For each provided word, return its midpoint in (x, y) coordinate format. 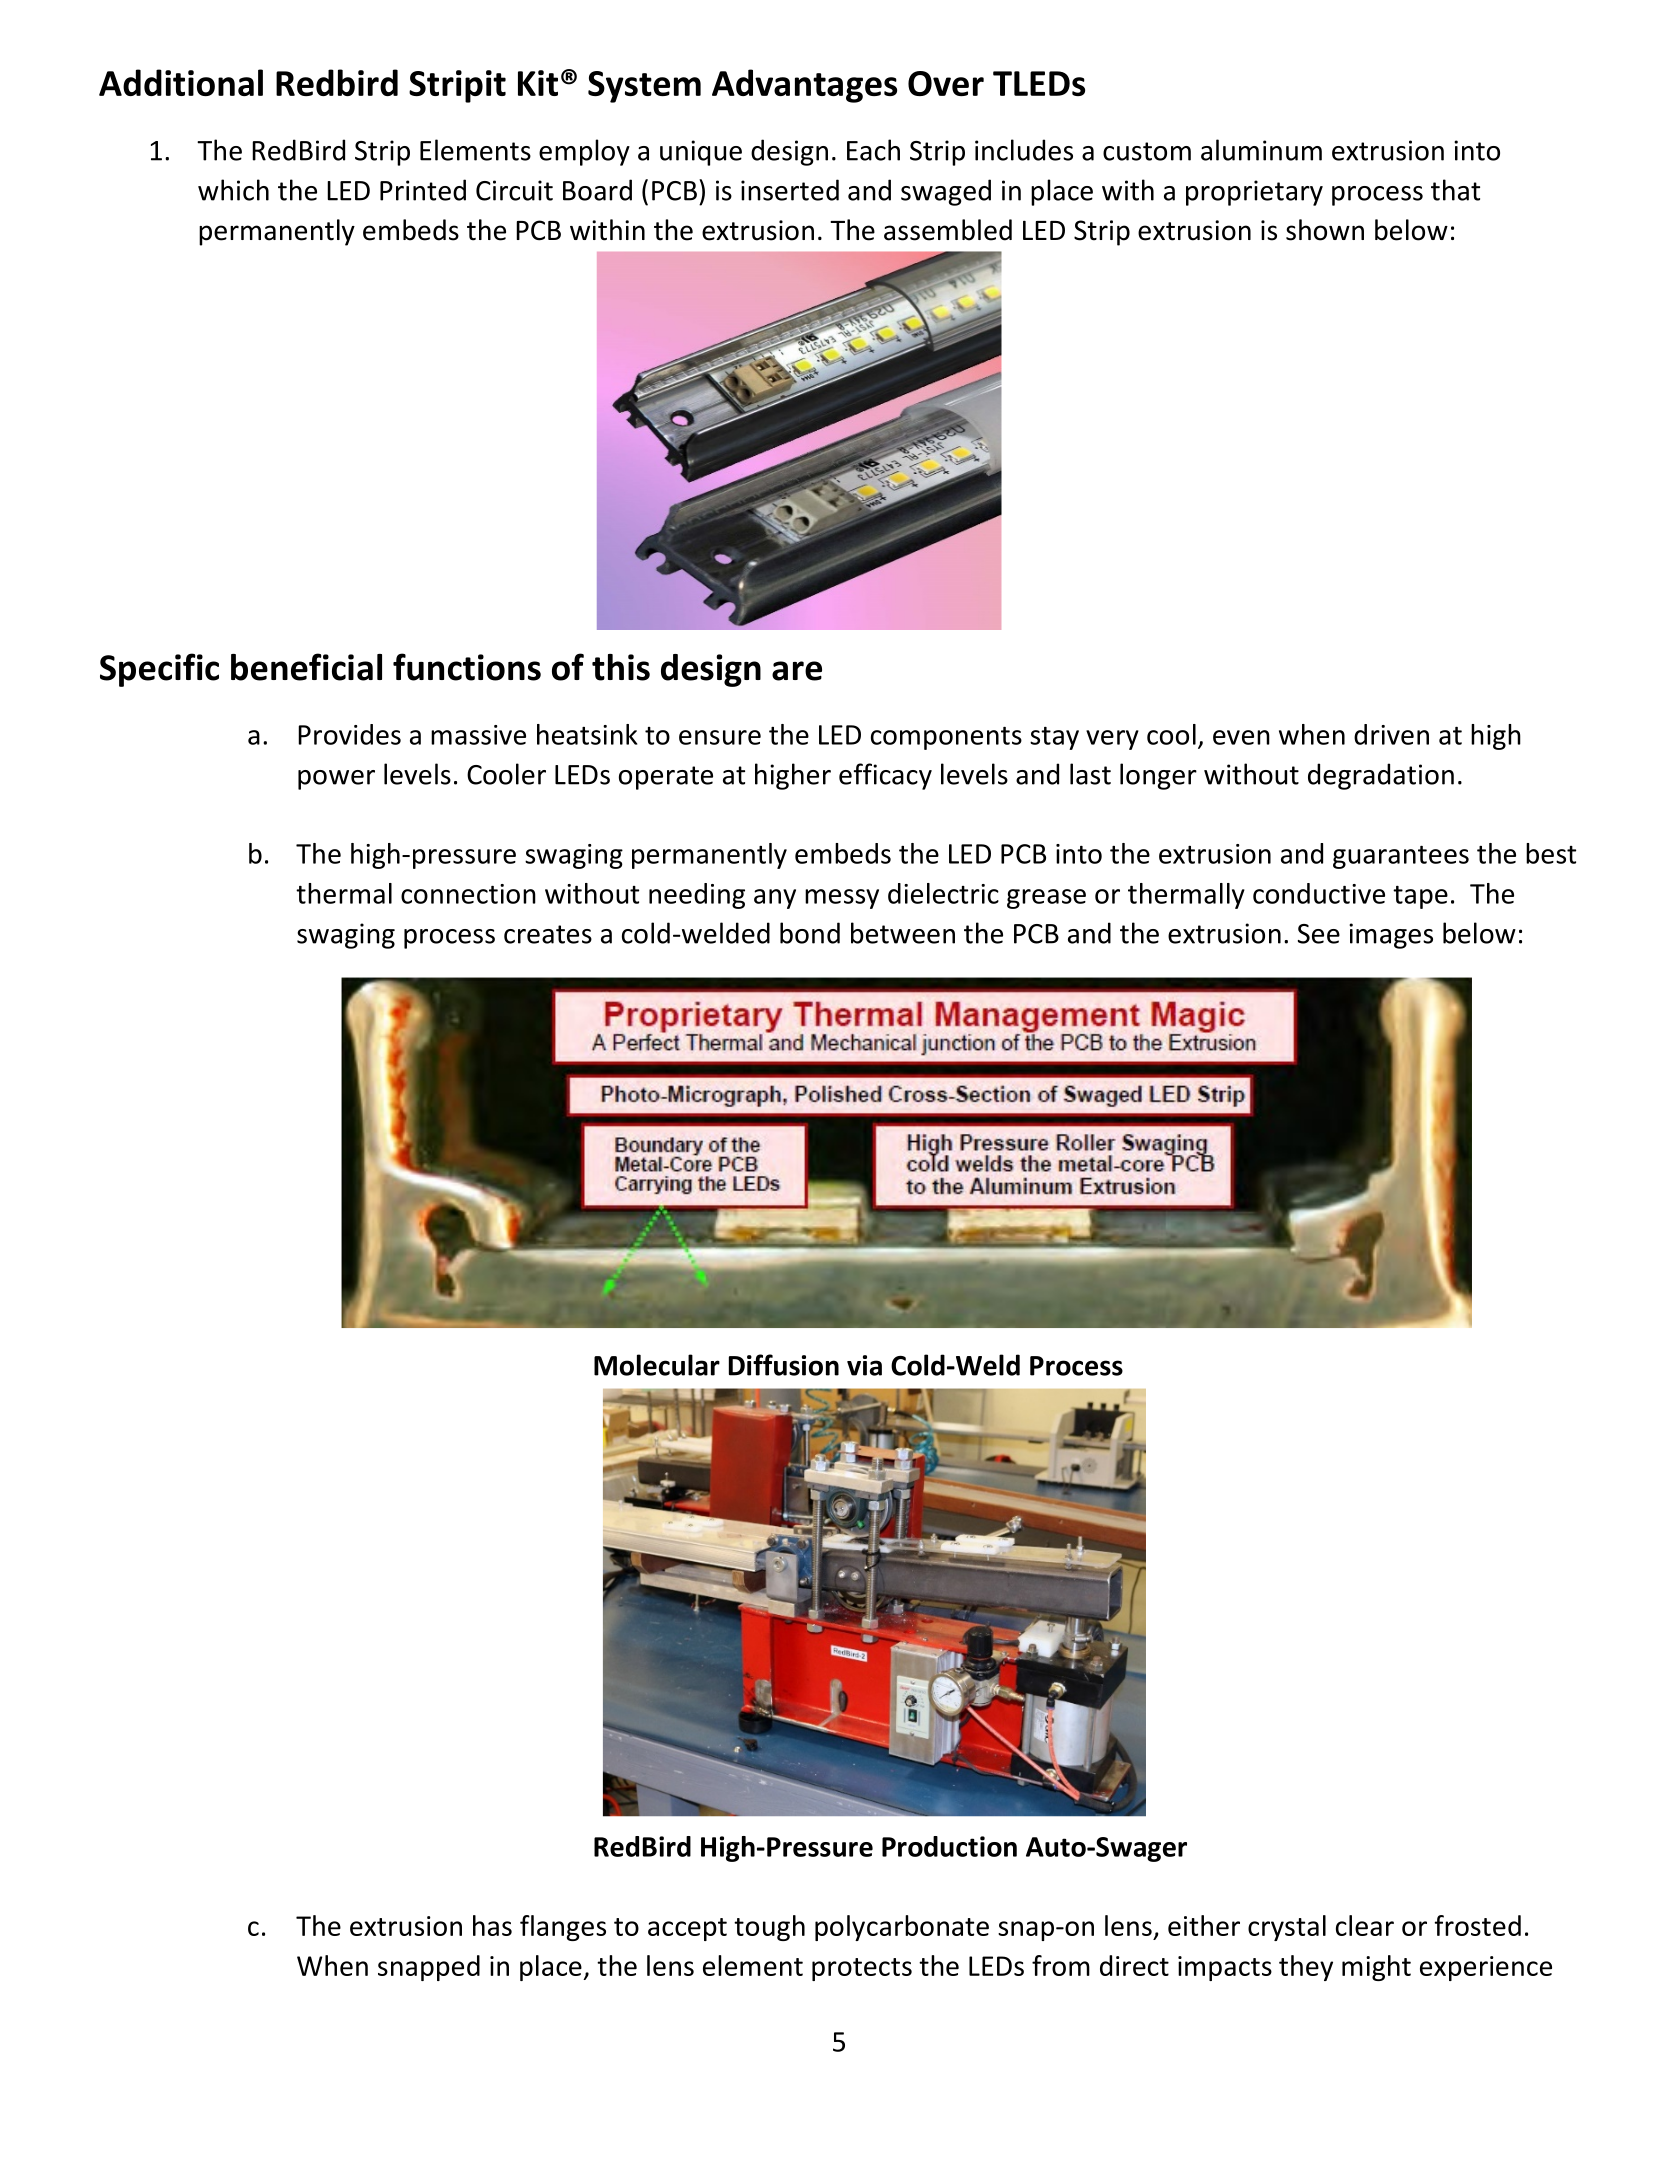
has (492, 1925)
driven (1391, 734)
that (1455, 190)
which (233, 190)
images (1391, 936)
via (864, 1365)
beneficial (306, 667)
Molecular (657, 1365)
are (797, 671)
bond (810, 933)
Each (873, 150)
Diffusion (784, 1365)
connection (468, 894)
